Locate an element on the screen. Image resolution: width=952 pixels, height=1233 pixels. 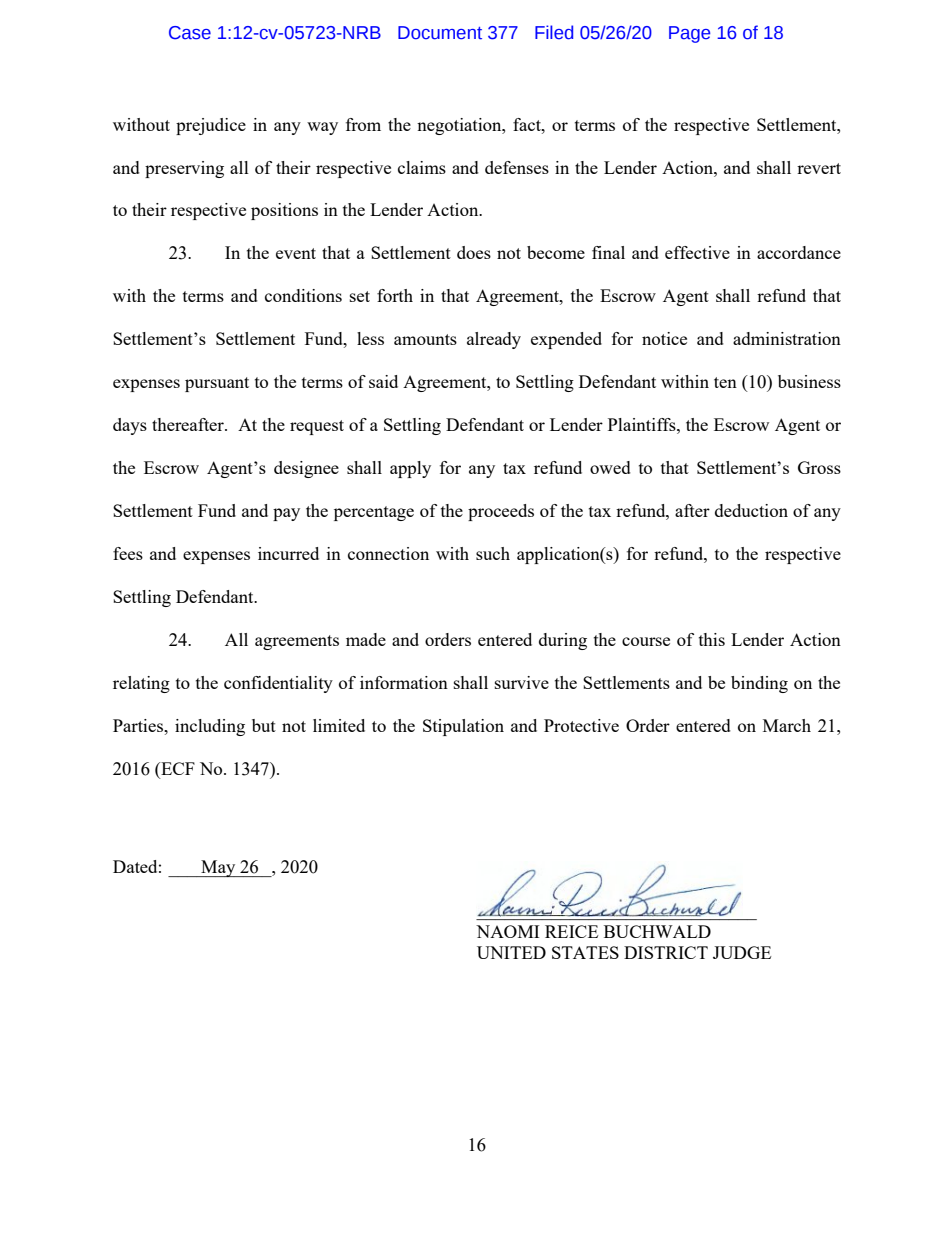
proceeds is located at coordinates (501, 512).
